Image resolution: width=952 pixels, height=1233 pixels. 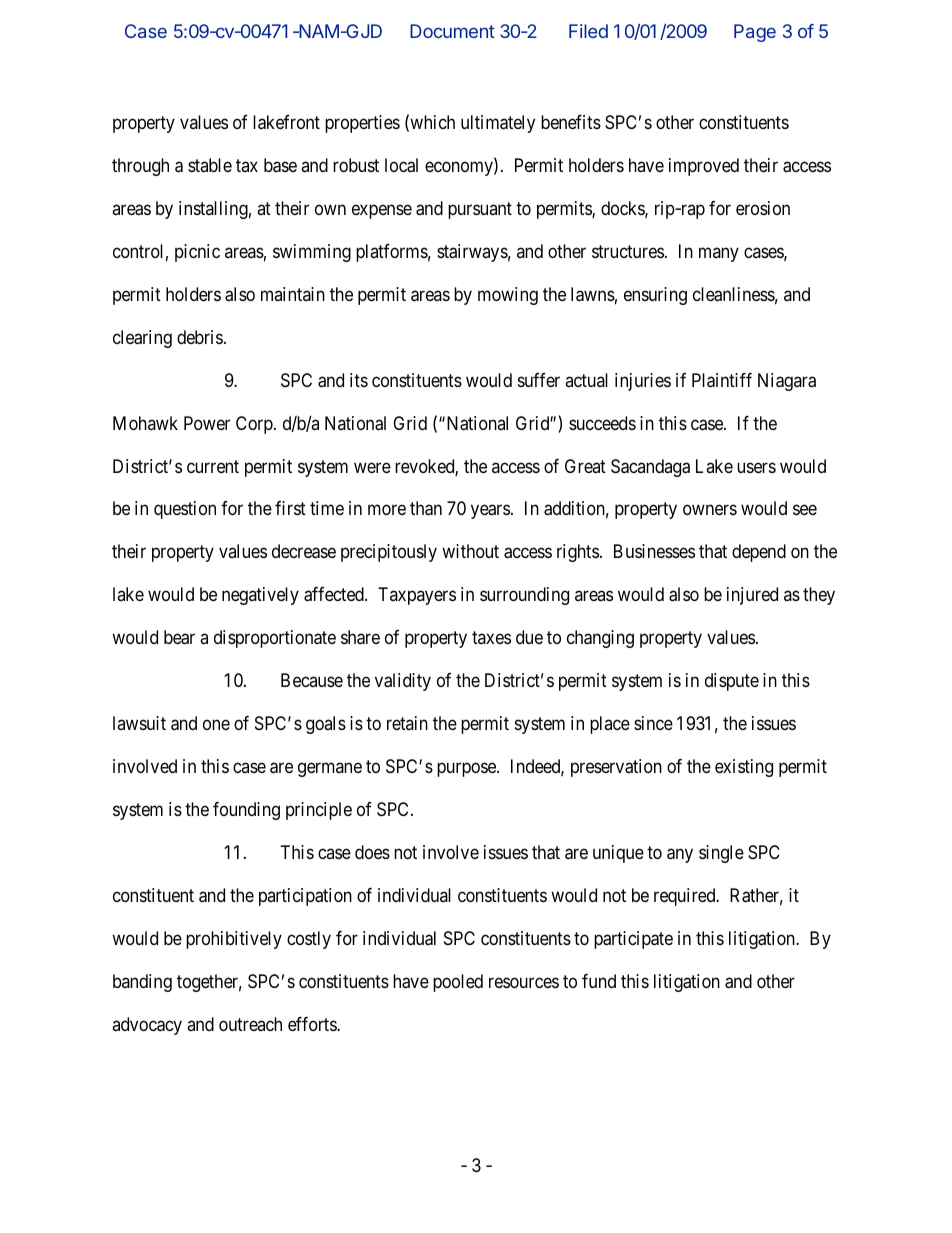 I want to click on suffer, so click(x=539, y=380).
